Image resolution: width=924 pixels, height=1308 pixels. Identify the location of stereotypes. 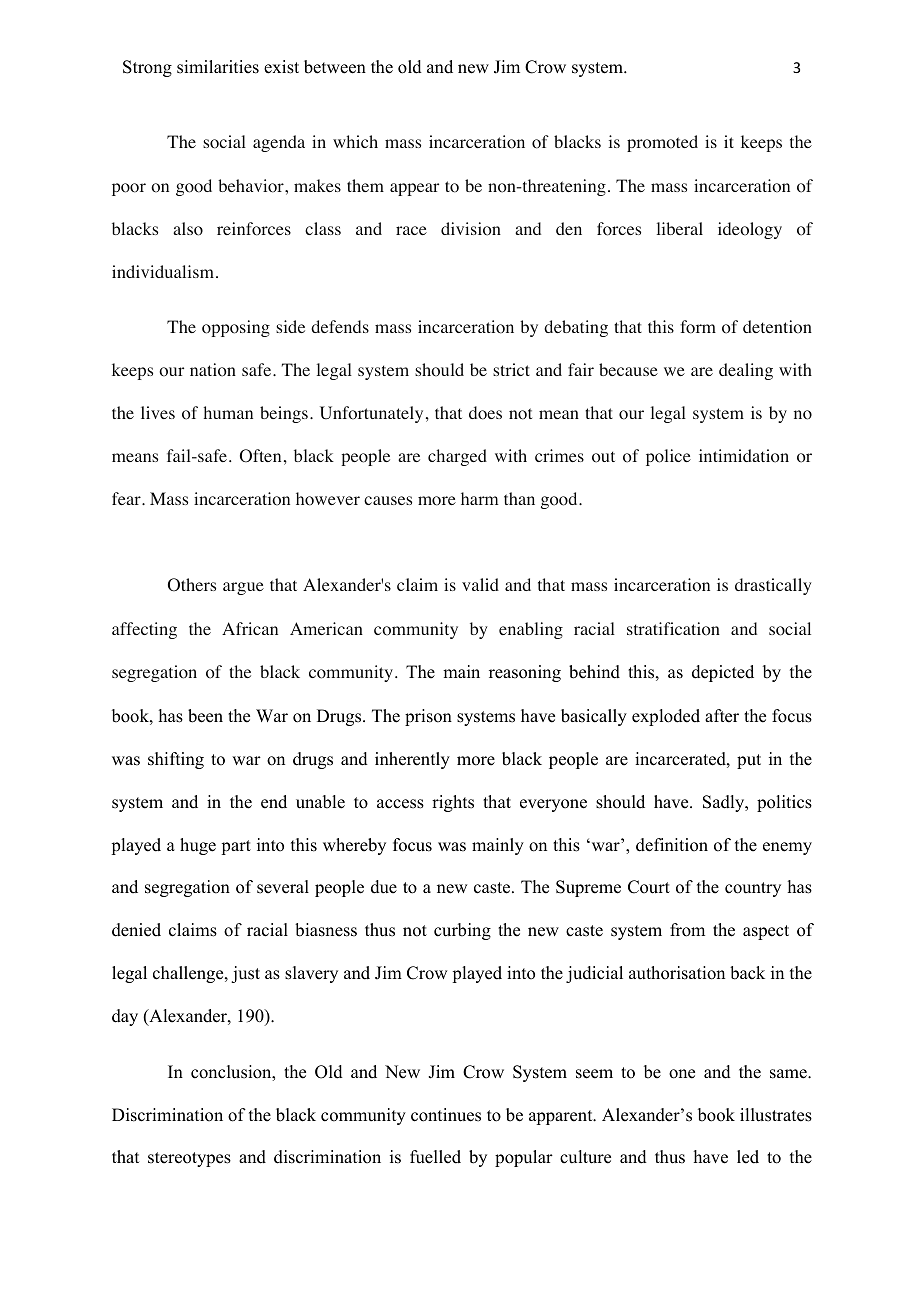
(189, 1159).
